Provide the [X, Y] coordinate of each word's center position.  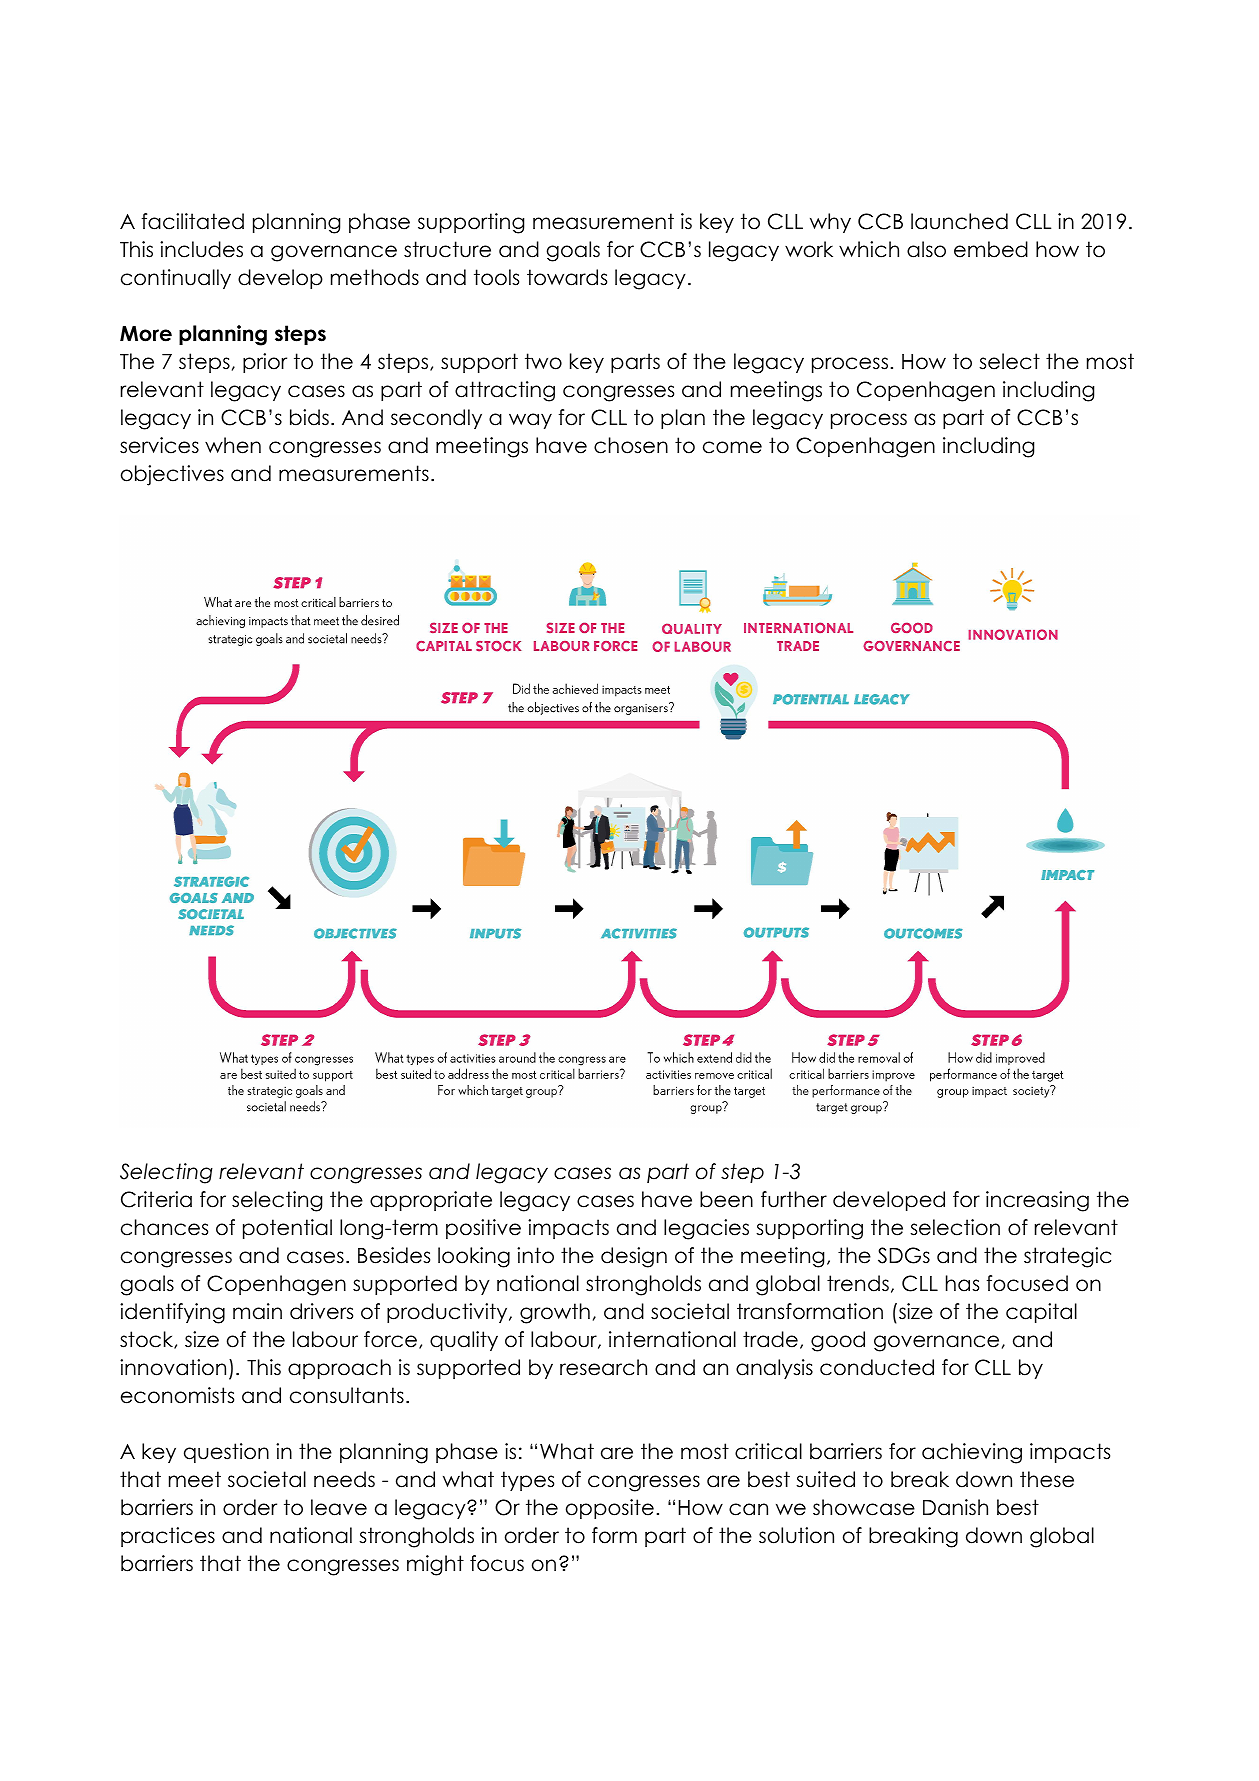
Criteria [156, 1199]
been [726, 1199]
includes [201, 249]
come [732, 447]
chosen [631, 445]
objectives [172, 475]
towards [567, 277]
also [926, 249]
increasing [1037, 1201]
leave [339, 1507]
